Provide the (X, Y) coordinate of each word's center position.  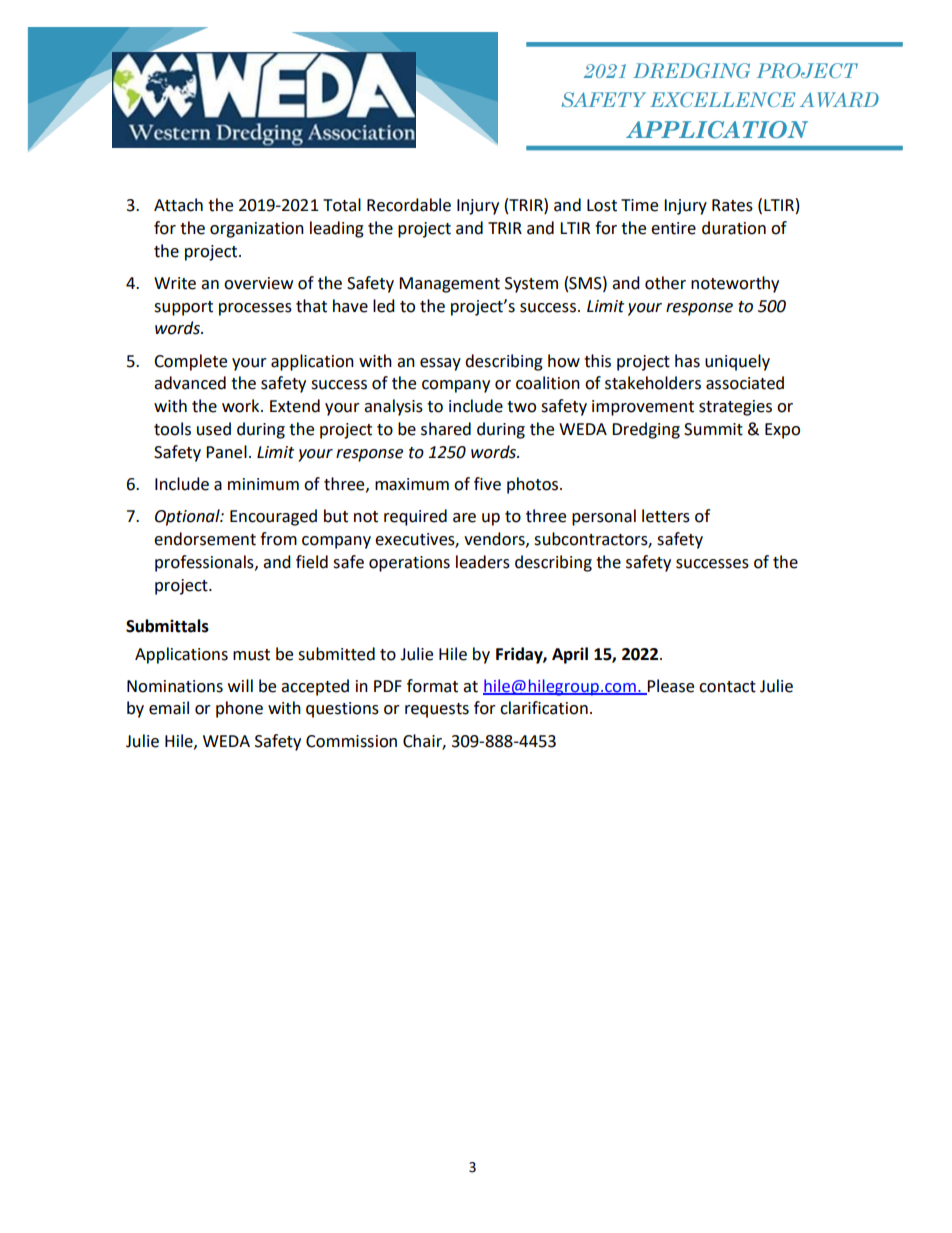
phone (239, 709)
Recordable (409, 205)
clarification (544, 708)
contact (727, 687)
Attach (178, 205)
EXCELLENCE (722, 99)
